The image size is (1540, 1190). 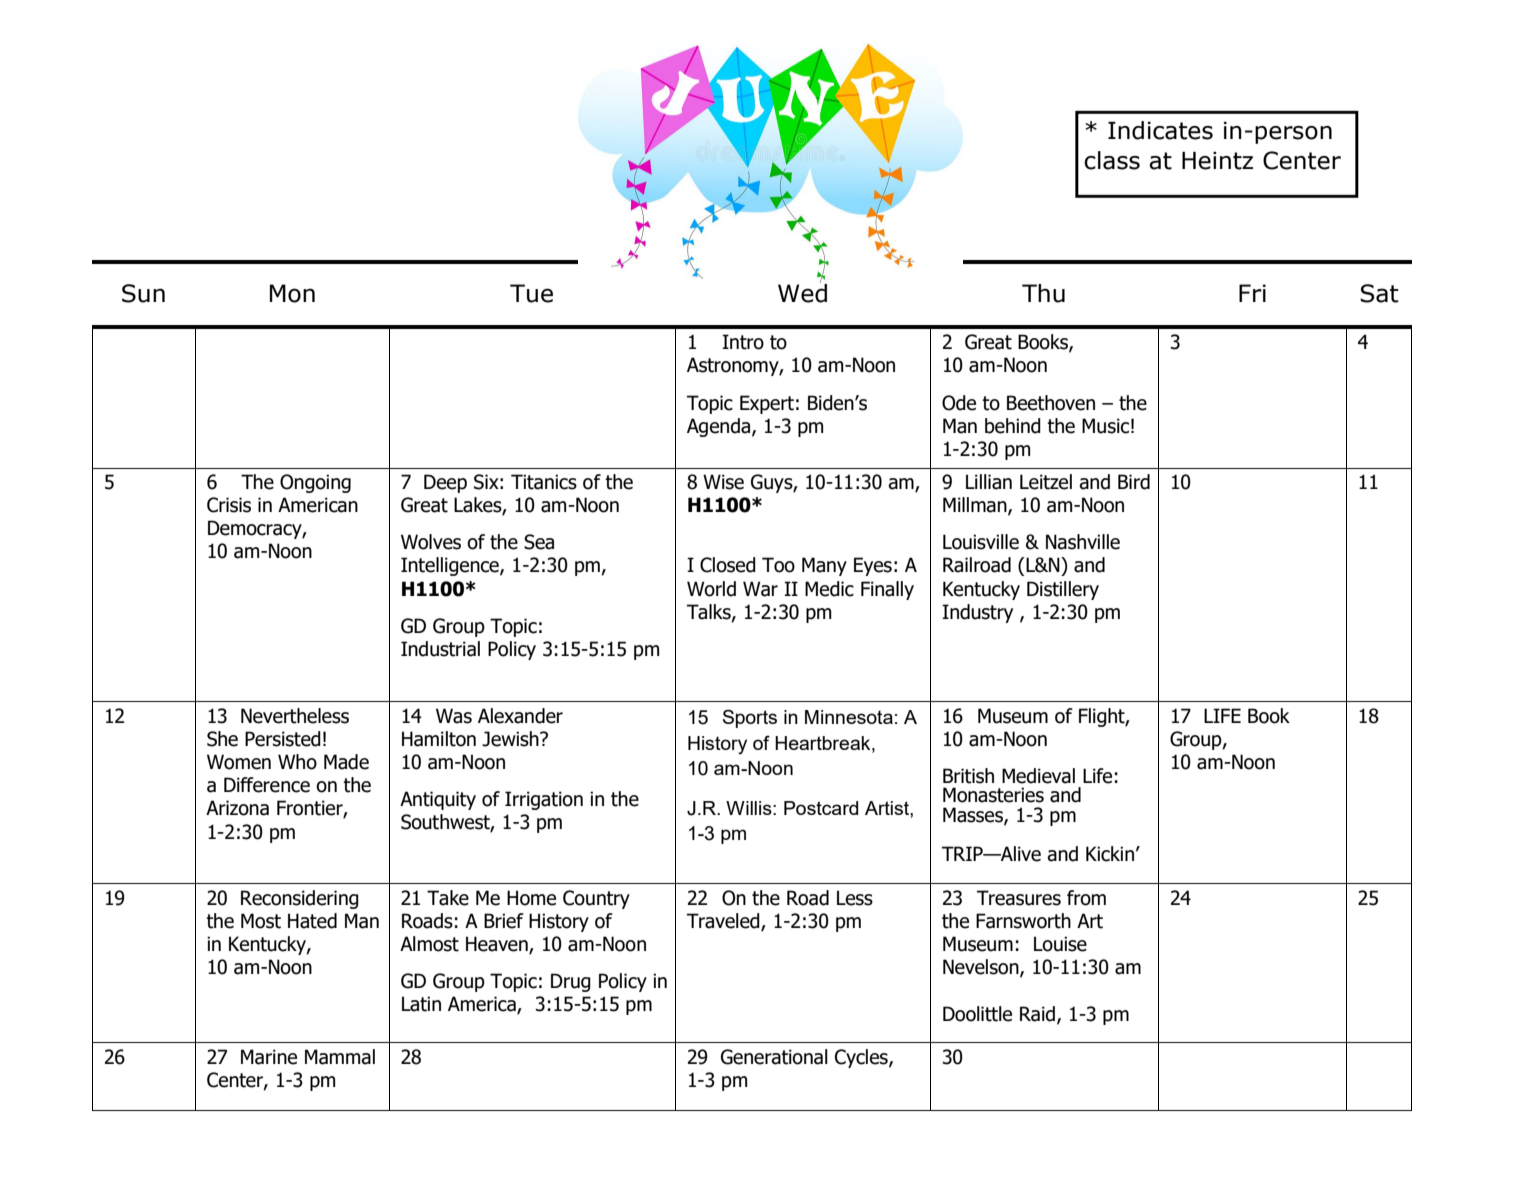 What do you see at coordinates (1039, 1014) in the screenshot?
I see `Raid` at bounding box center [1039, 1014].
